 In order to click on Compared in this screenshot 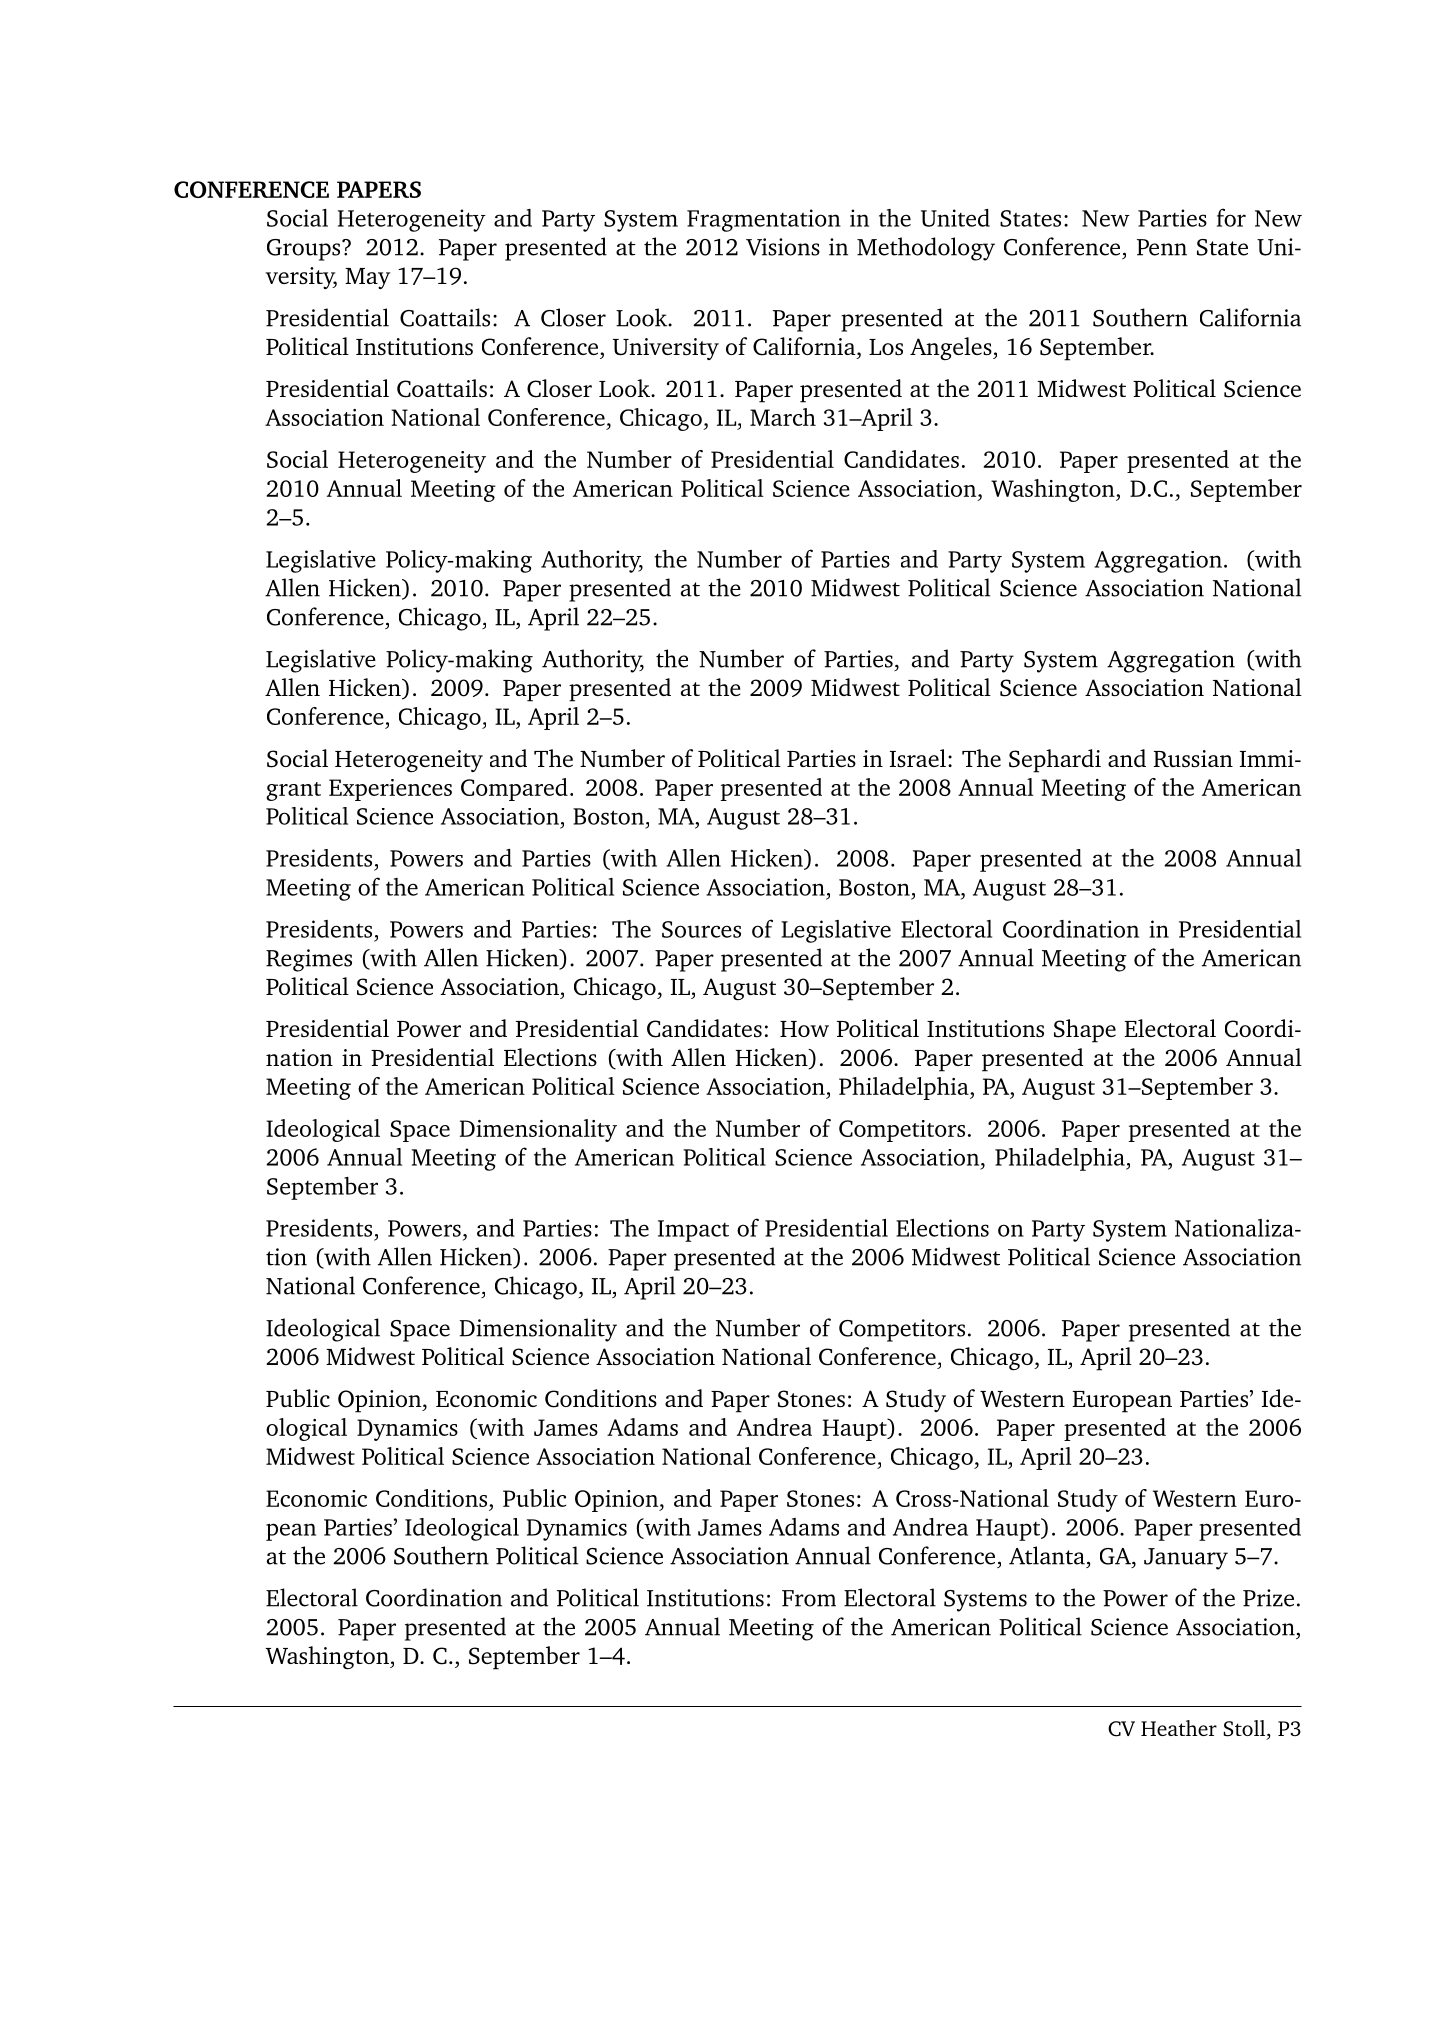, I will do `click(514, 789)`.
